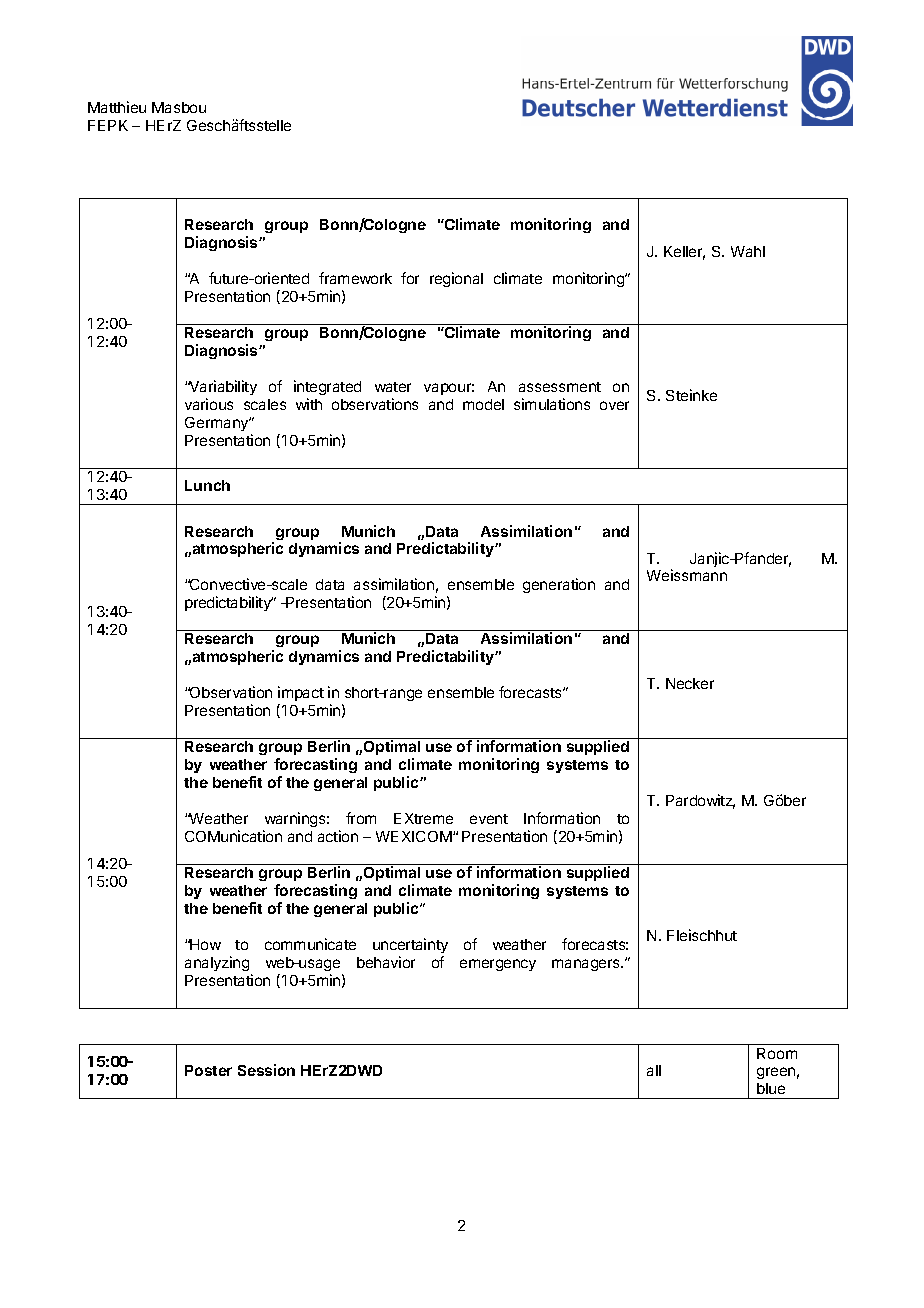  I want to click on various, so click(209, 404).
